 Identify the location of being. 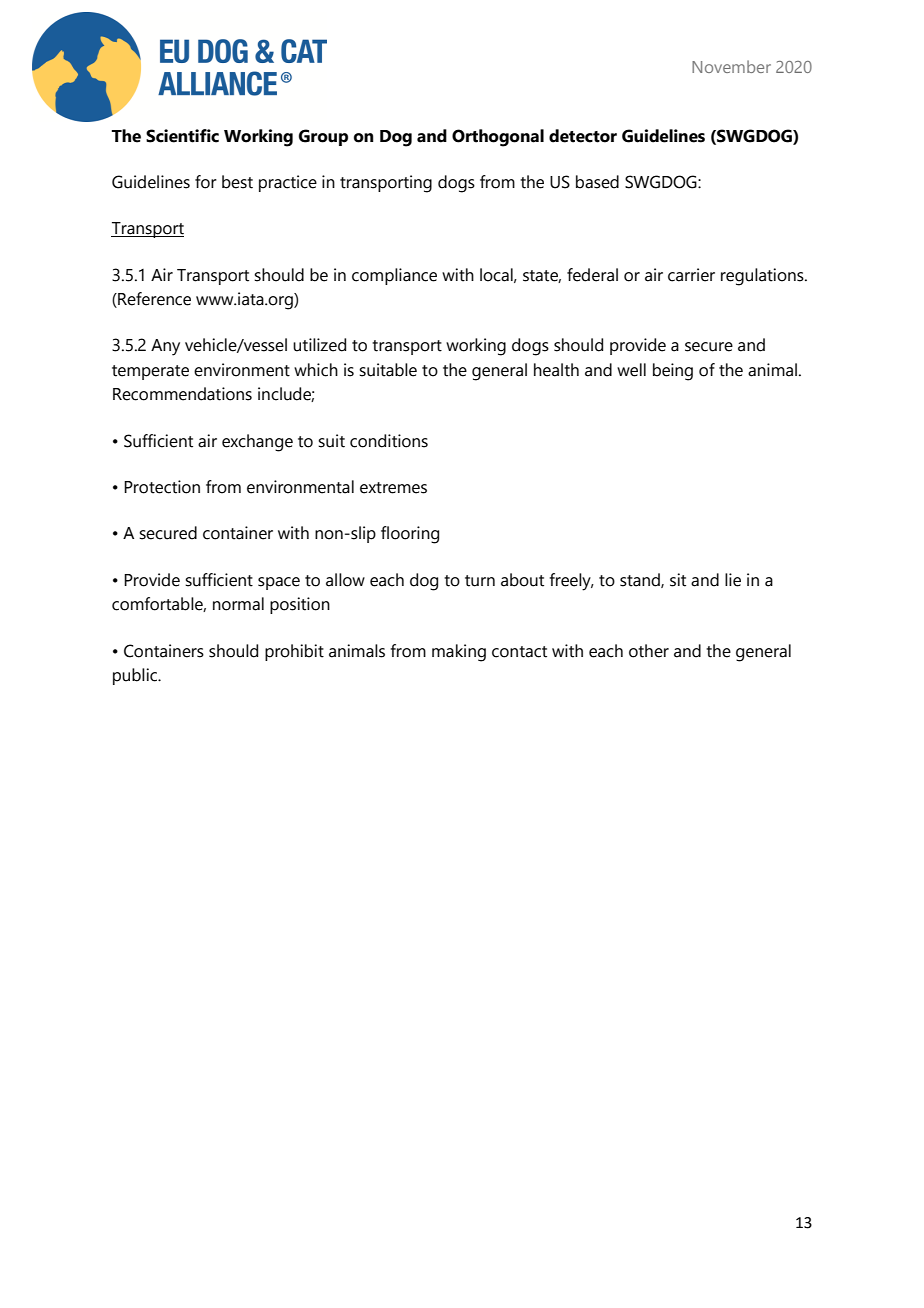
(673, 372).
